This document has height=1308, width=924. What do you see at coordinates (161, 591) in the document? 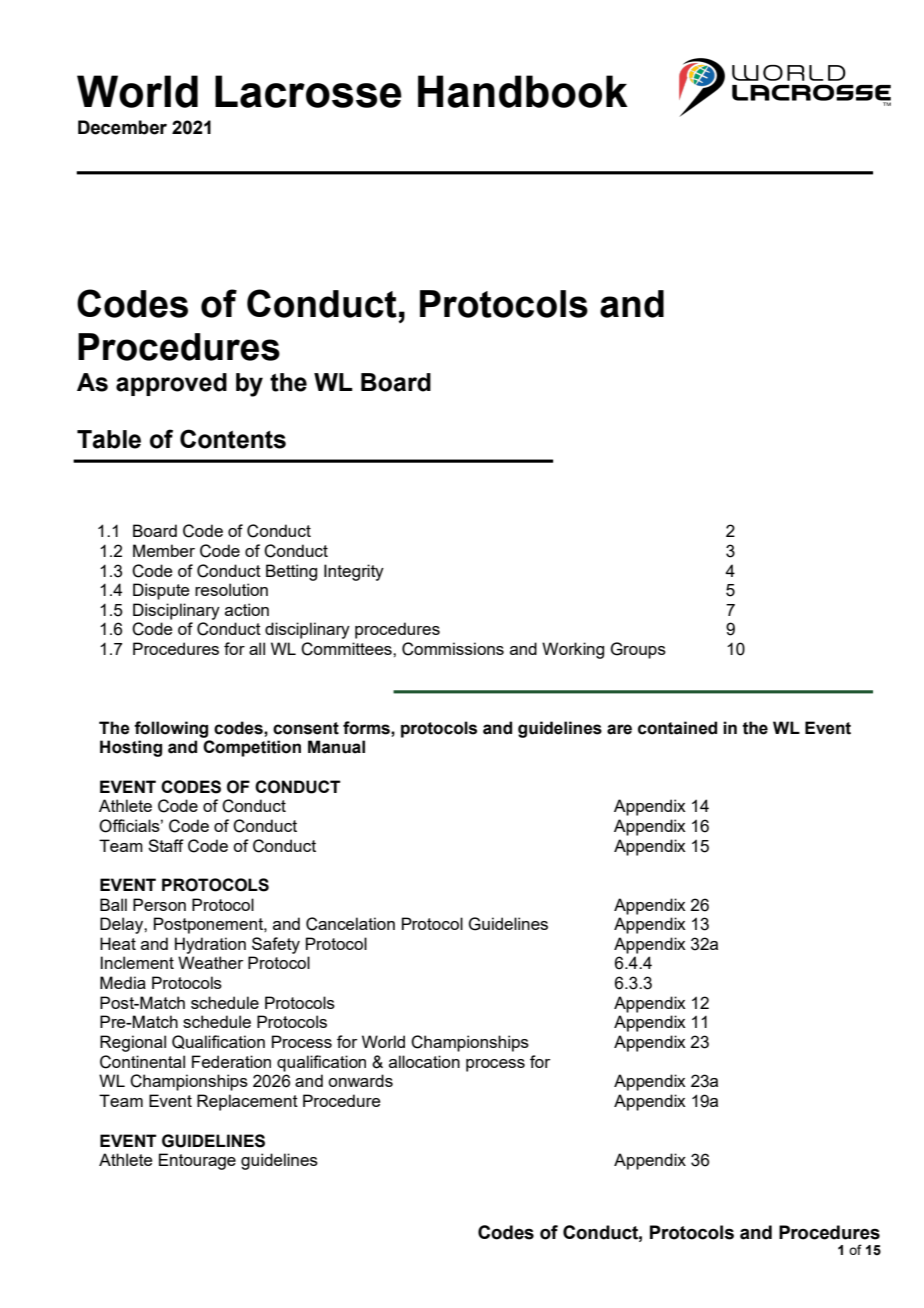
I see `Dispute` at bounding box center [161, 591].
